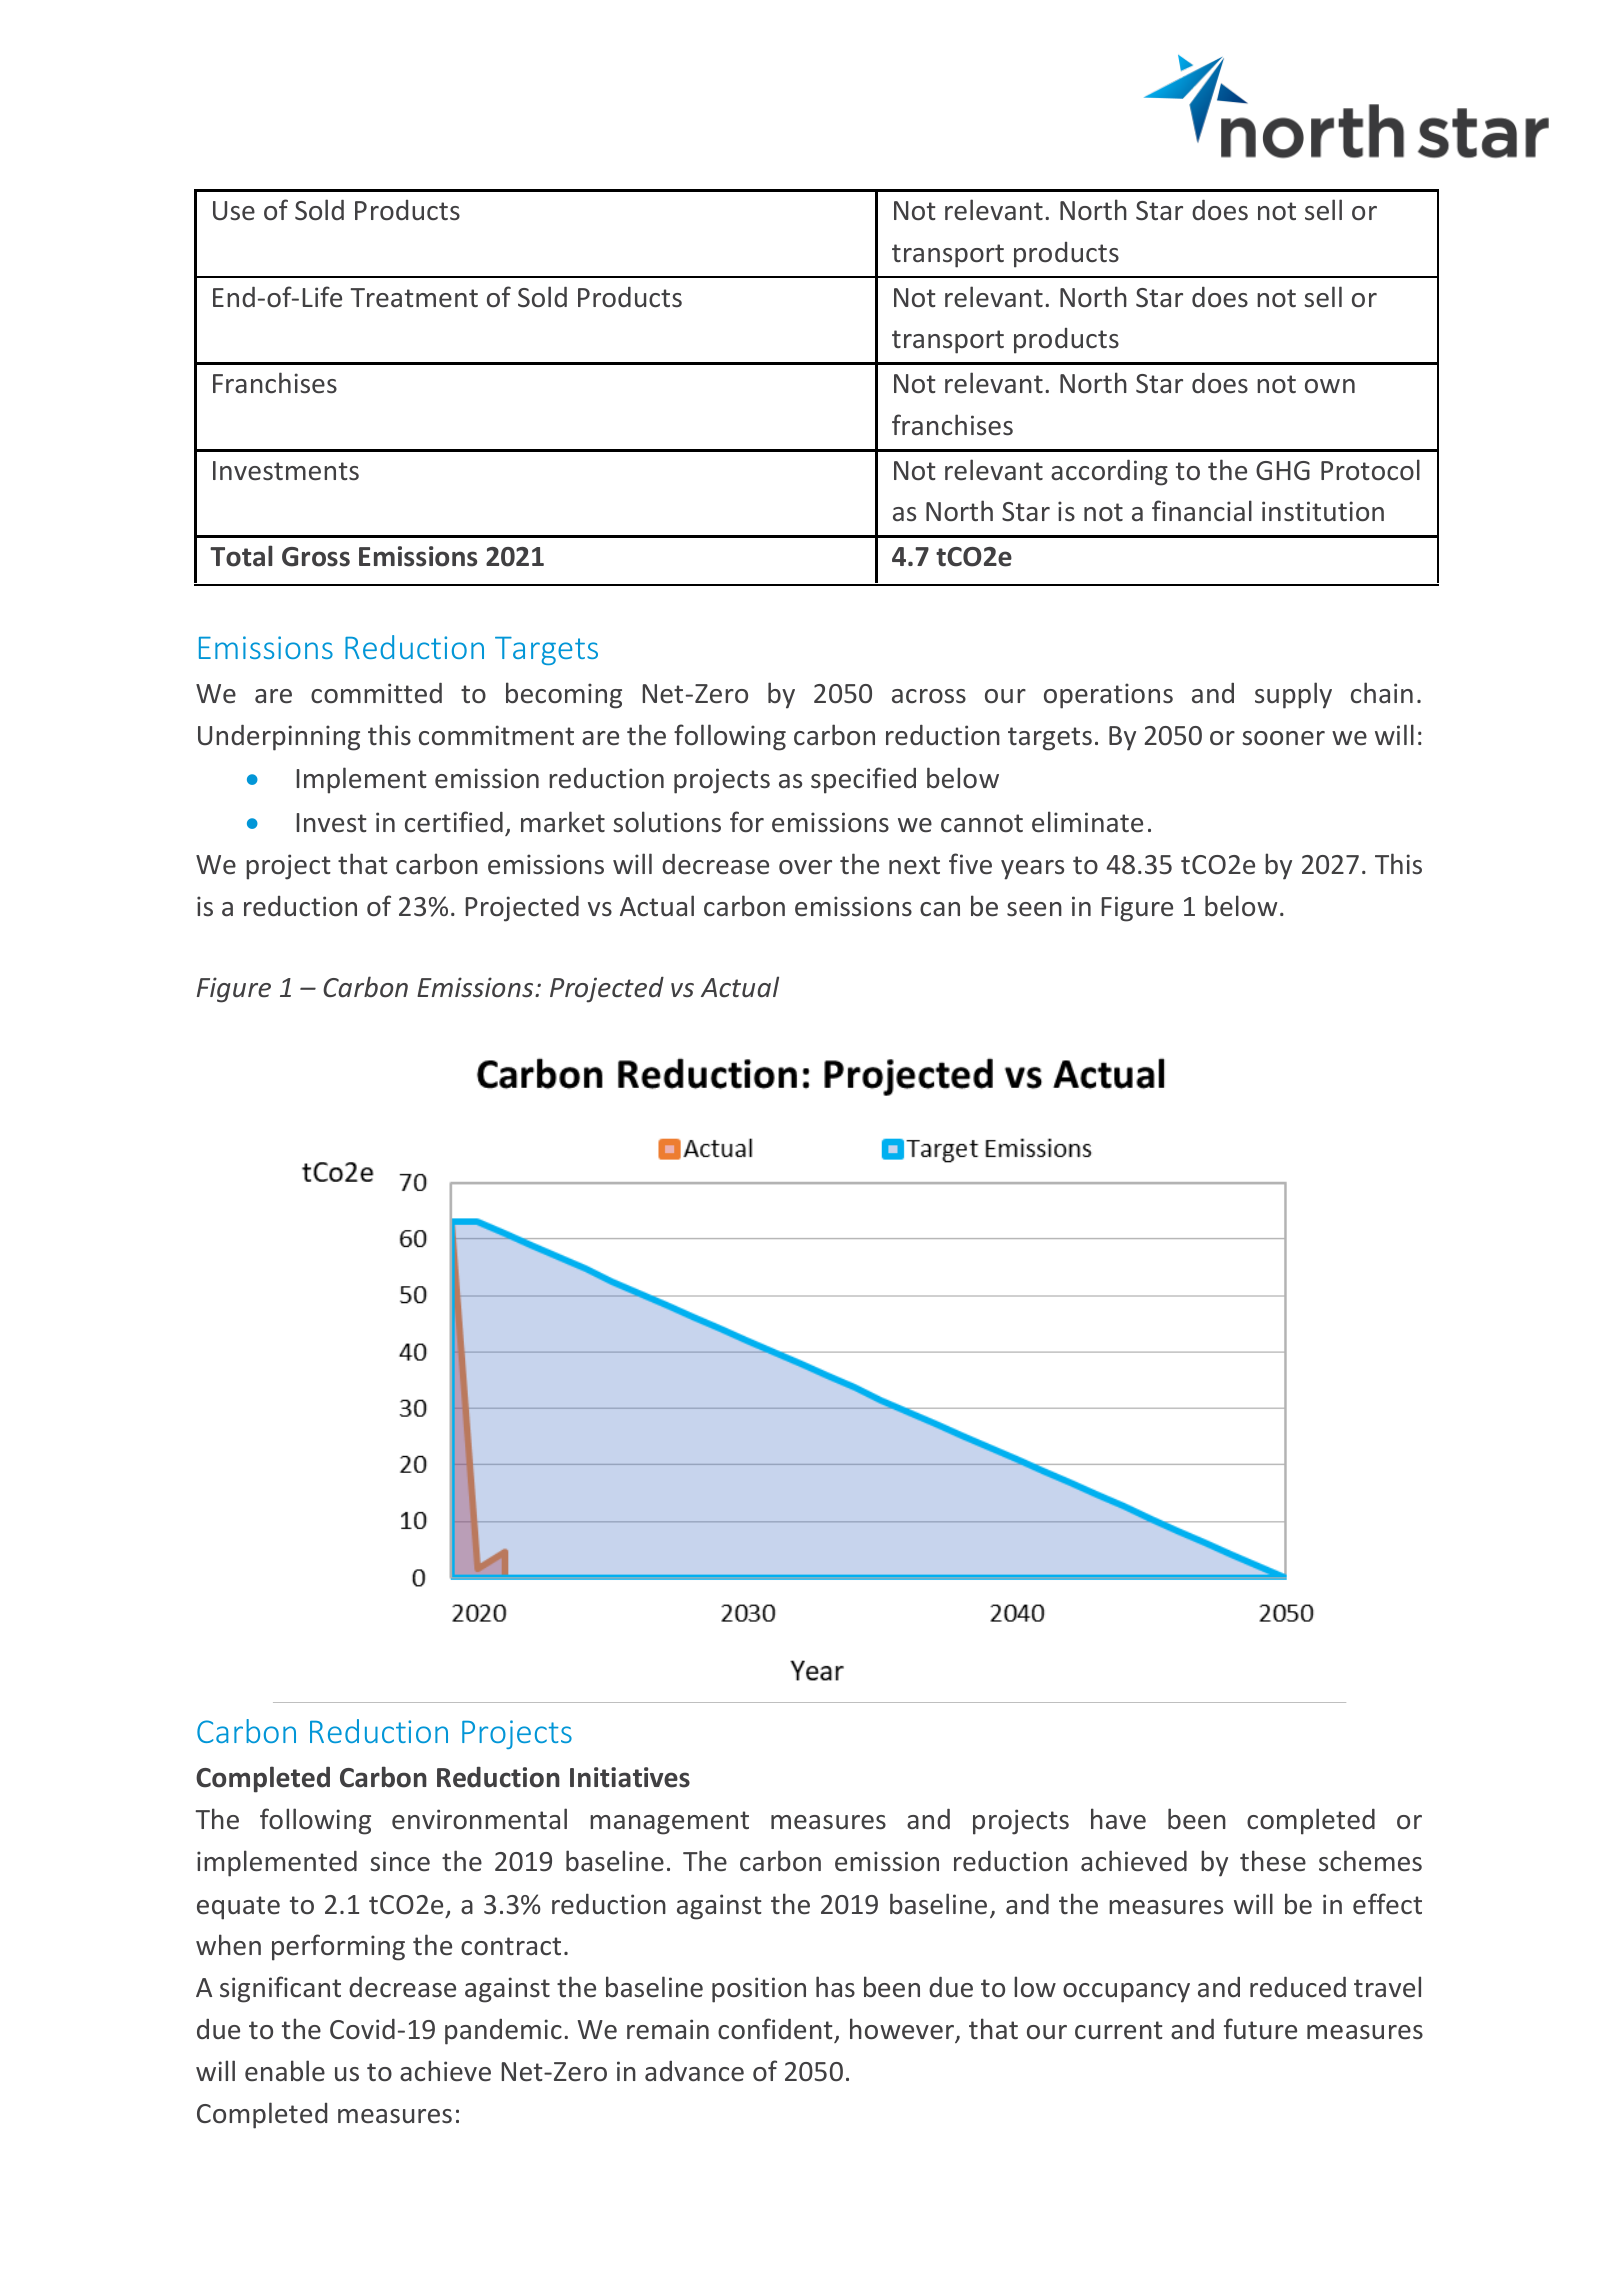 The width and height of the screenshot is (1614, 2287). I want to click on certified, so click(454, 822).
